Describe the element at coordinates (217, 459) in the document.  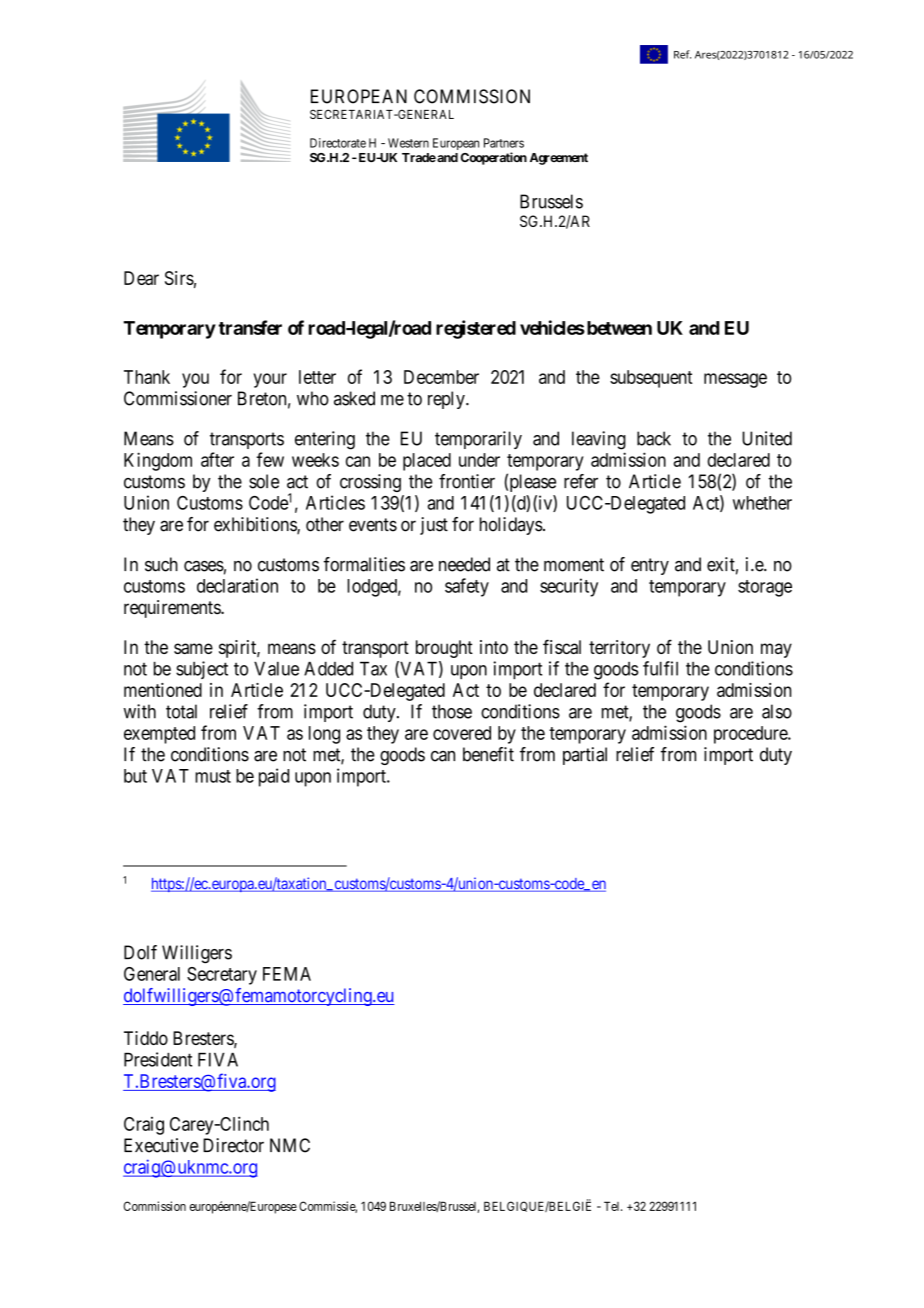
I see `after` at that location.
